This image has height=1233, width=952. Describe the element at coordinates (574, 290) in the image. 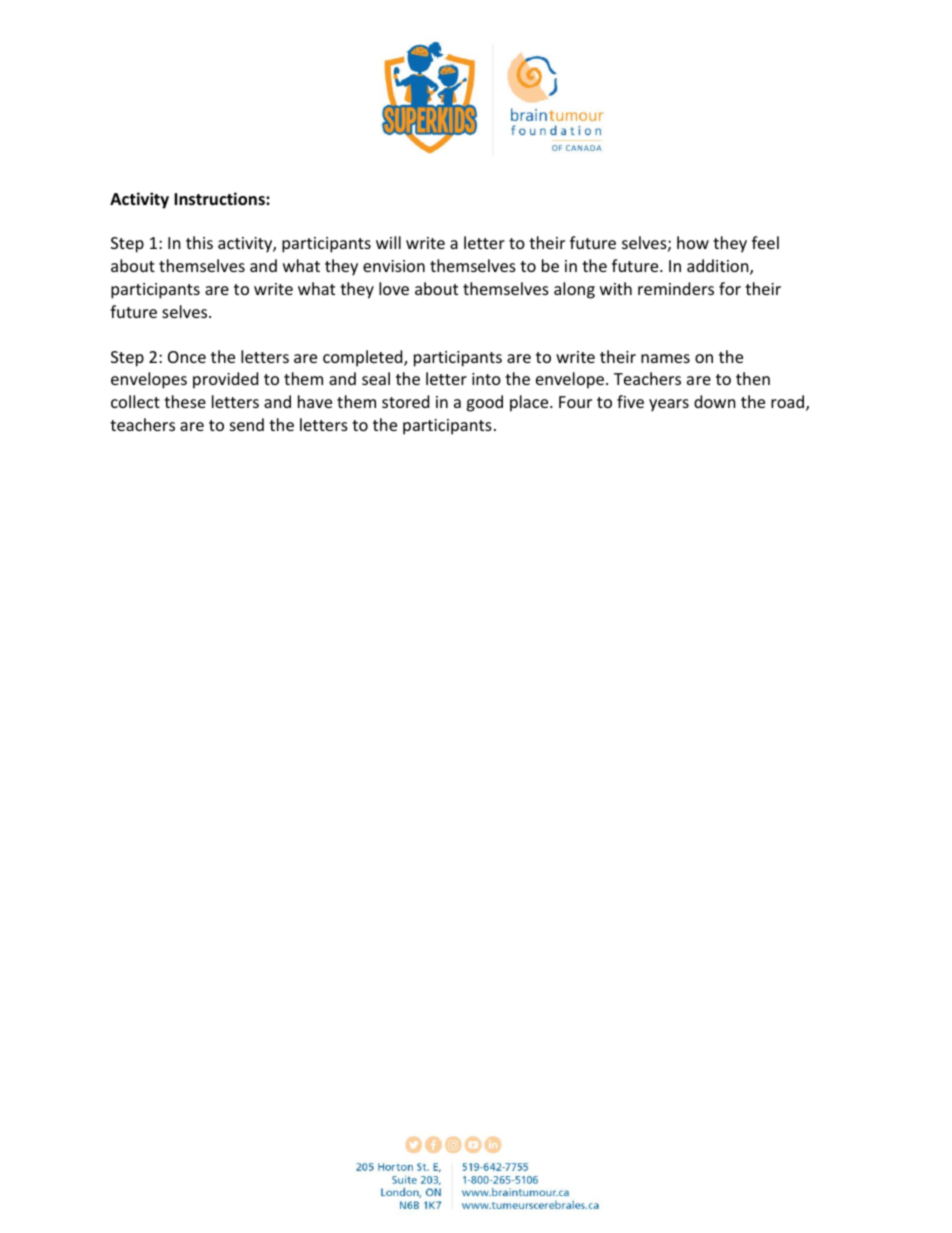

I see `along` at that location.
